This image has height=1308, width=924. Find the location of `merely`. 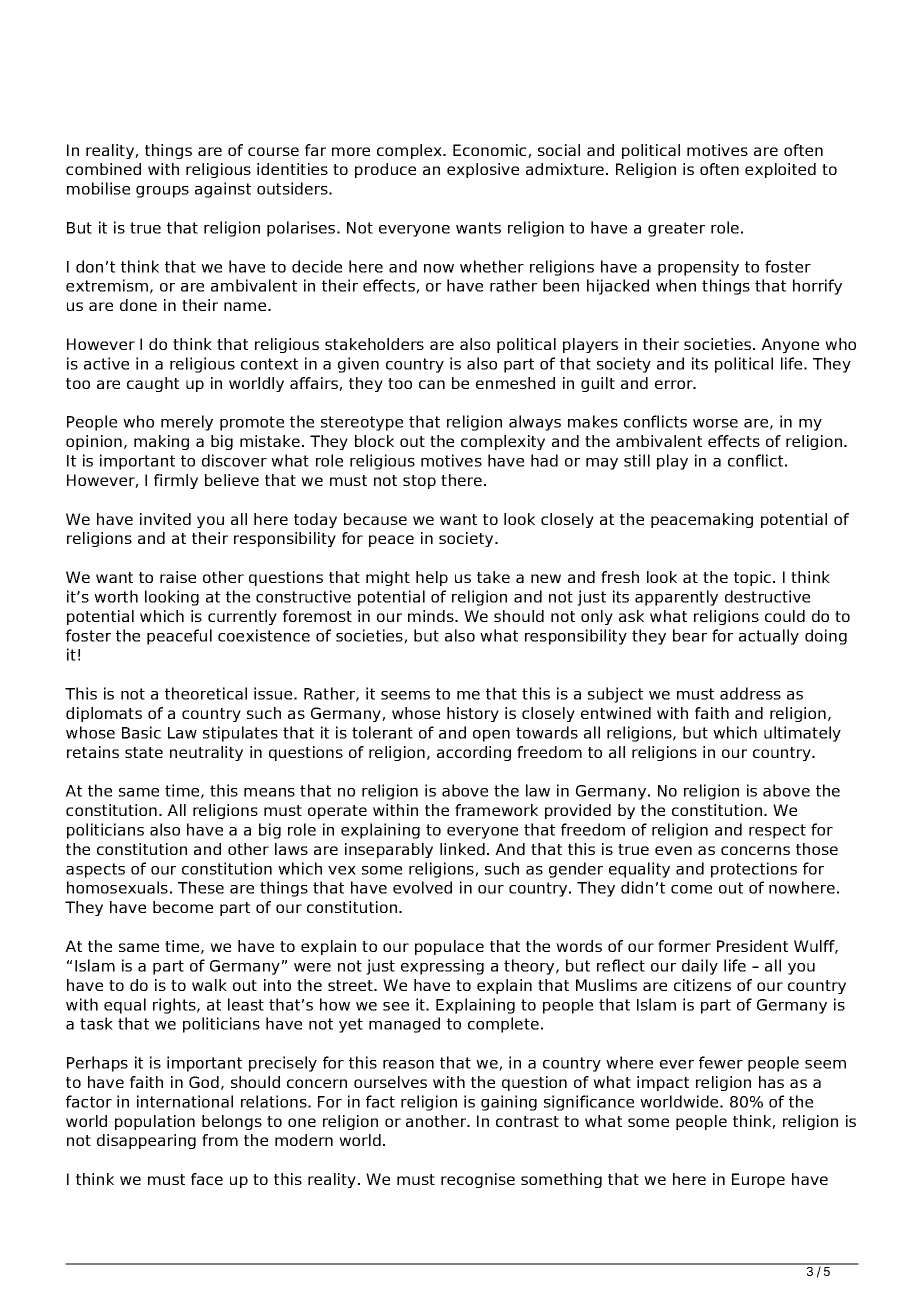

merely is located at coordinates (187, 423).
